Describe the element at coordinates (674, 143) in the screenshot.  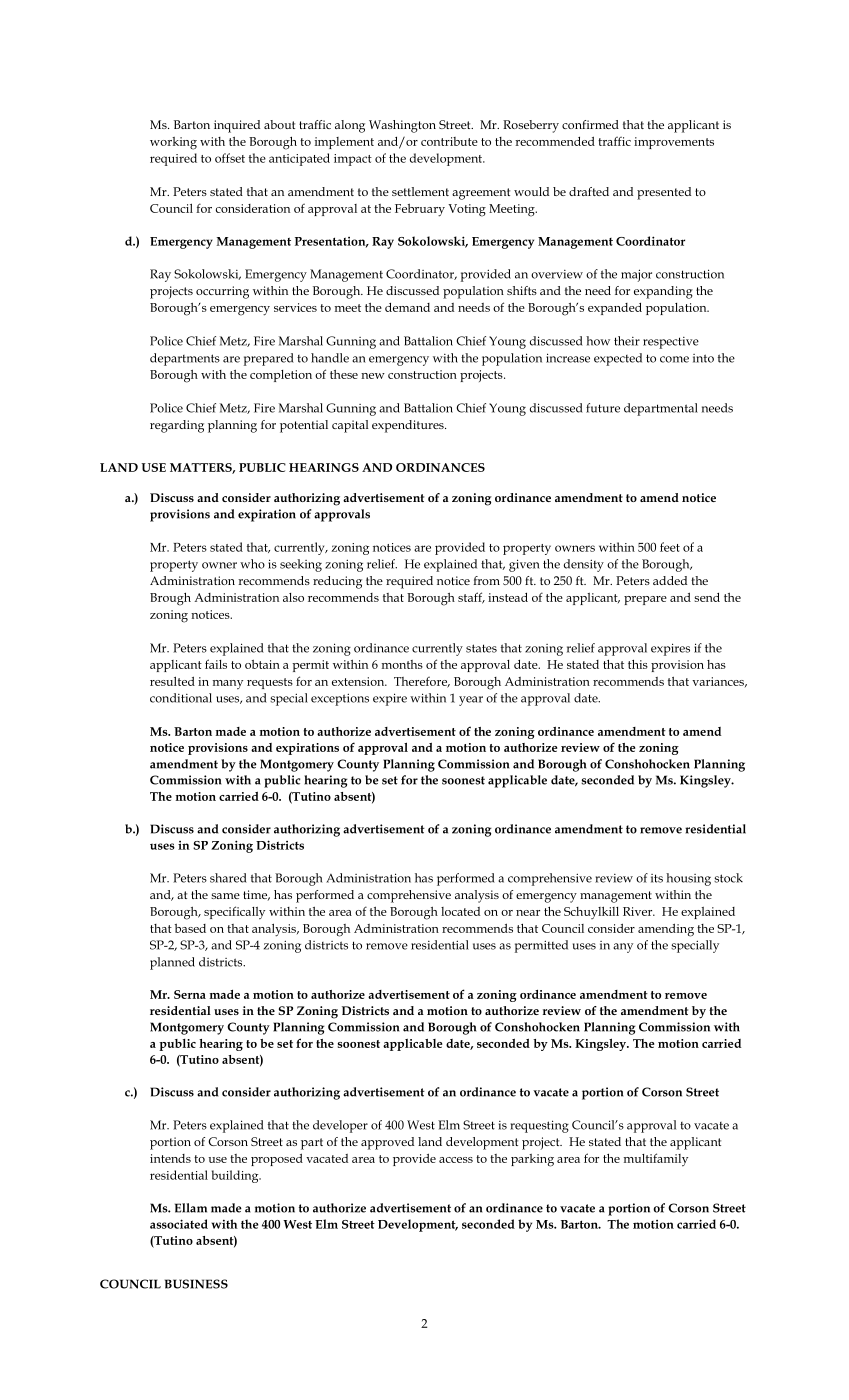
I see `improvements` at that location.
